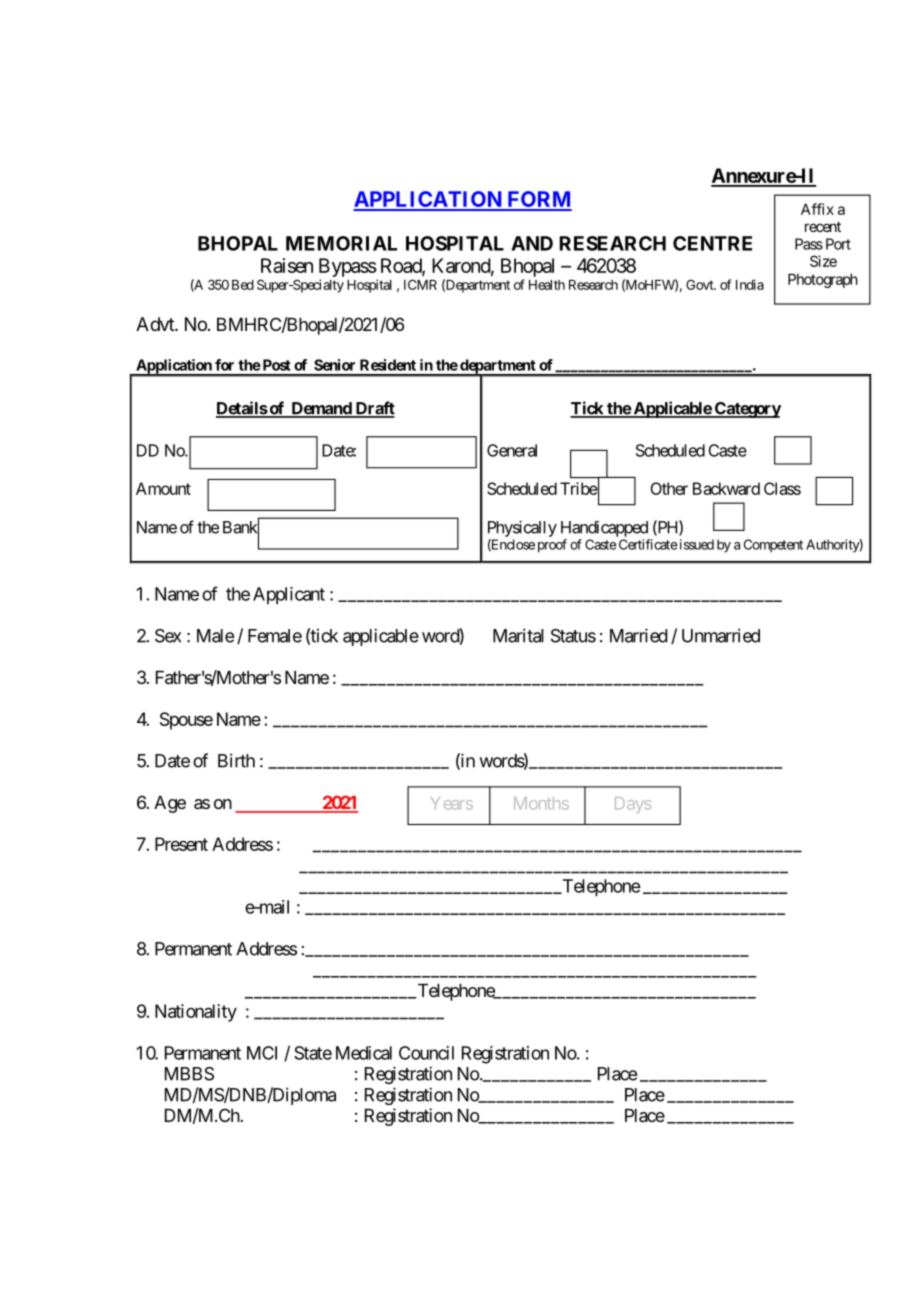 The height and width of the screenshot is (1308, 924). What do you see at coordinates (364, 1053) in the screenshot?
I see `Medical` at bounding box center [364, 1053].
